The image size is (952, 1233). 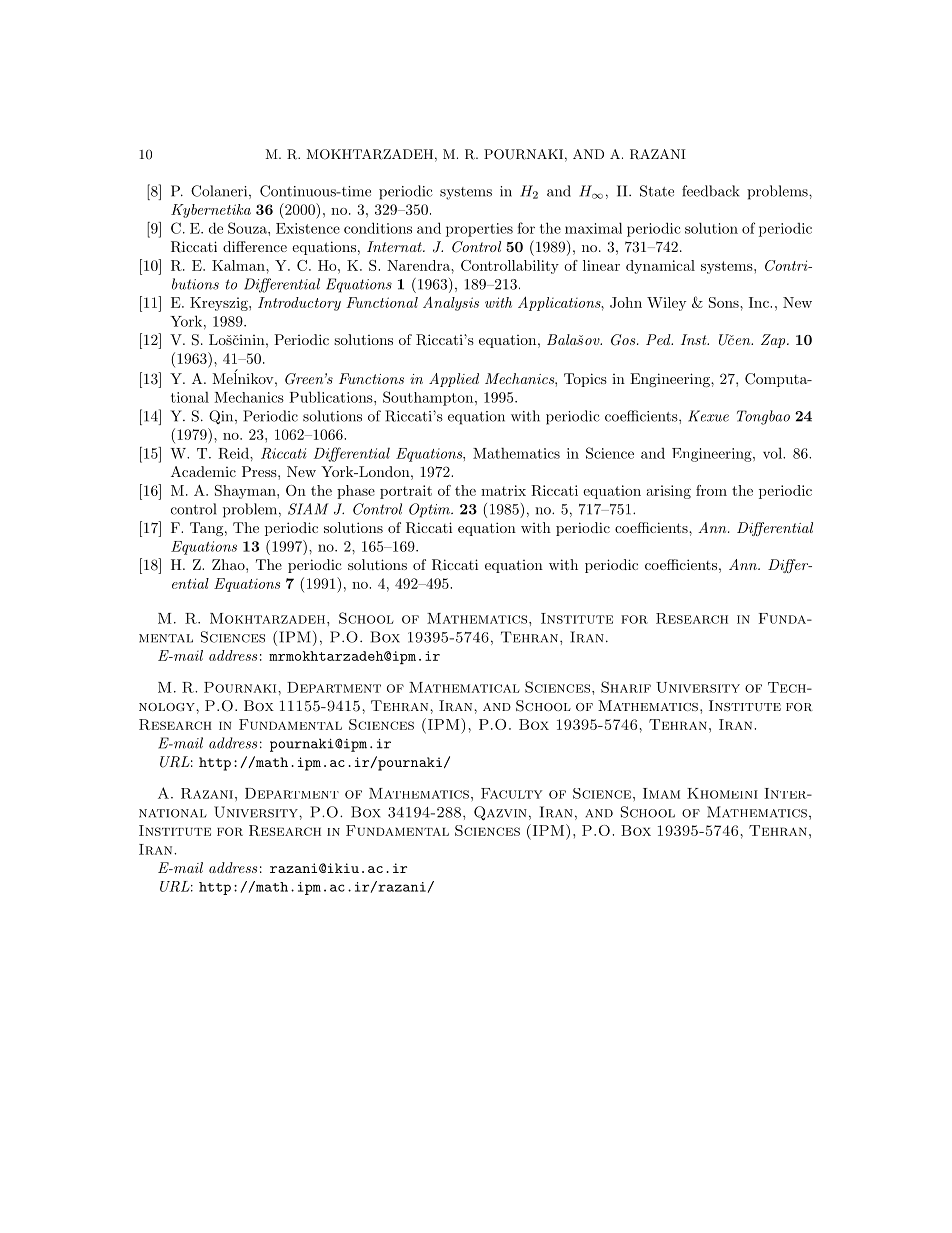 I want to click on Sons, so click(x=725, y=302).
